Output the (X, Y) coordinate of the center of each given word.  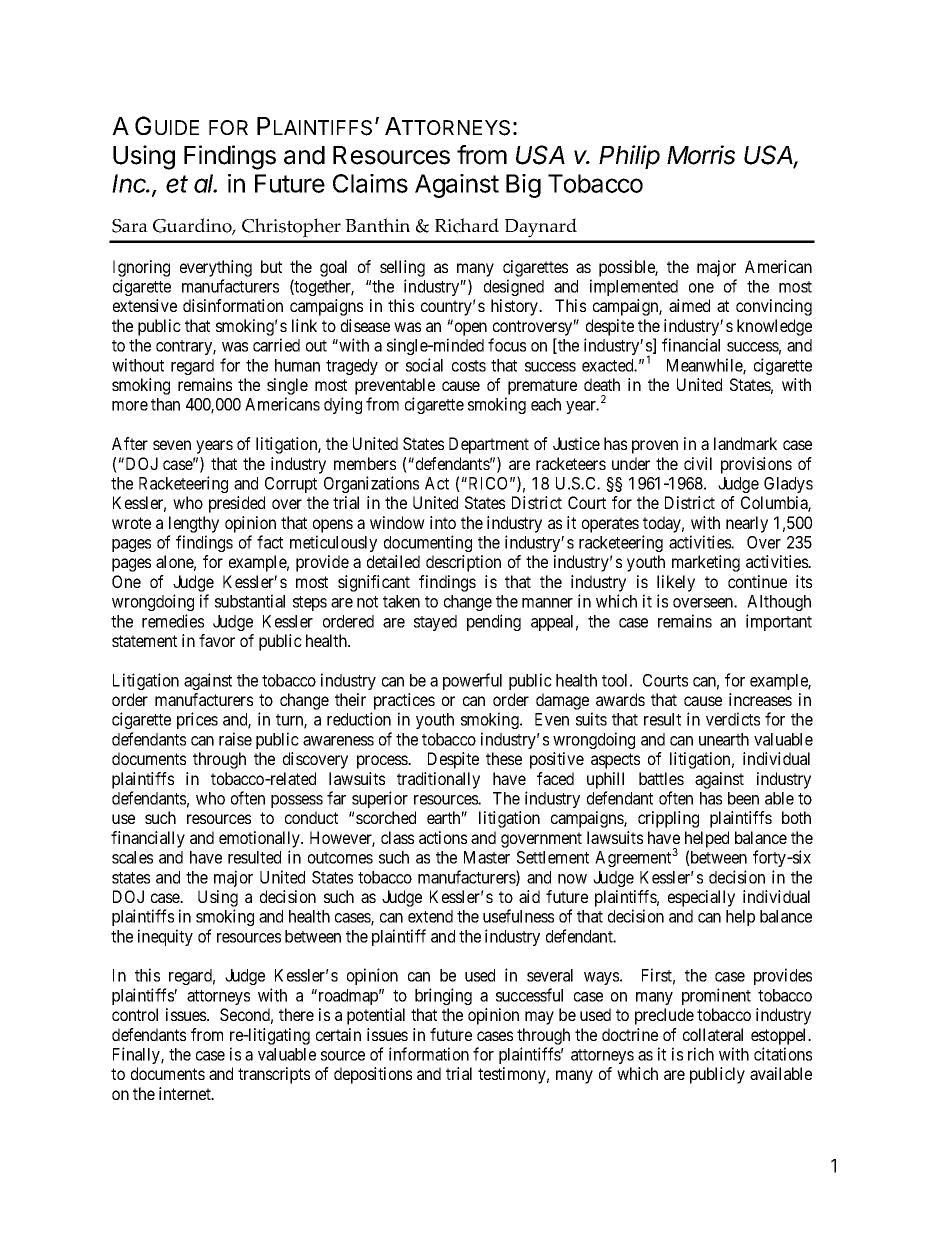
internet (186, 1093)
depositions (373, 1075)
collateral (713, 1034)
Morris (701, 155)
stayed (435, 623)
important (779, 622)
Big (523, 186)
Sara (130, 226)
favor (217, 640)
